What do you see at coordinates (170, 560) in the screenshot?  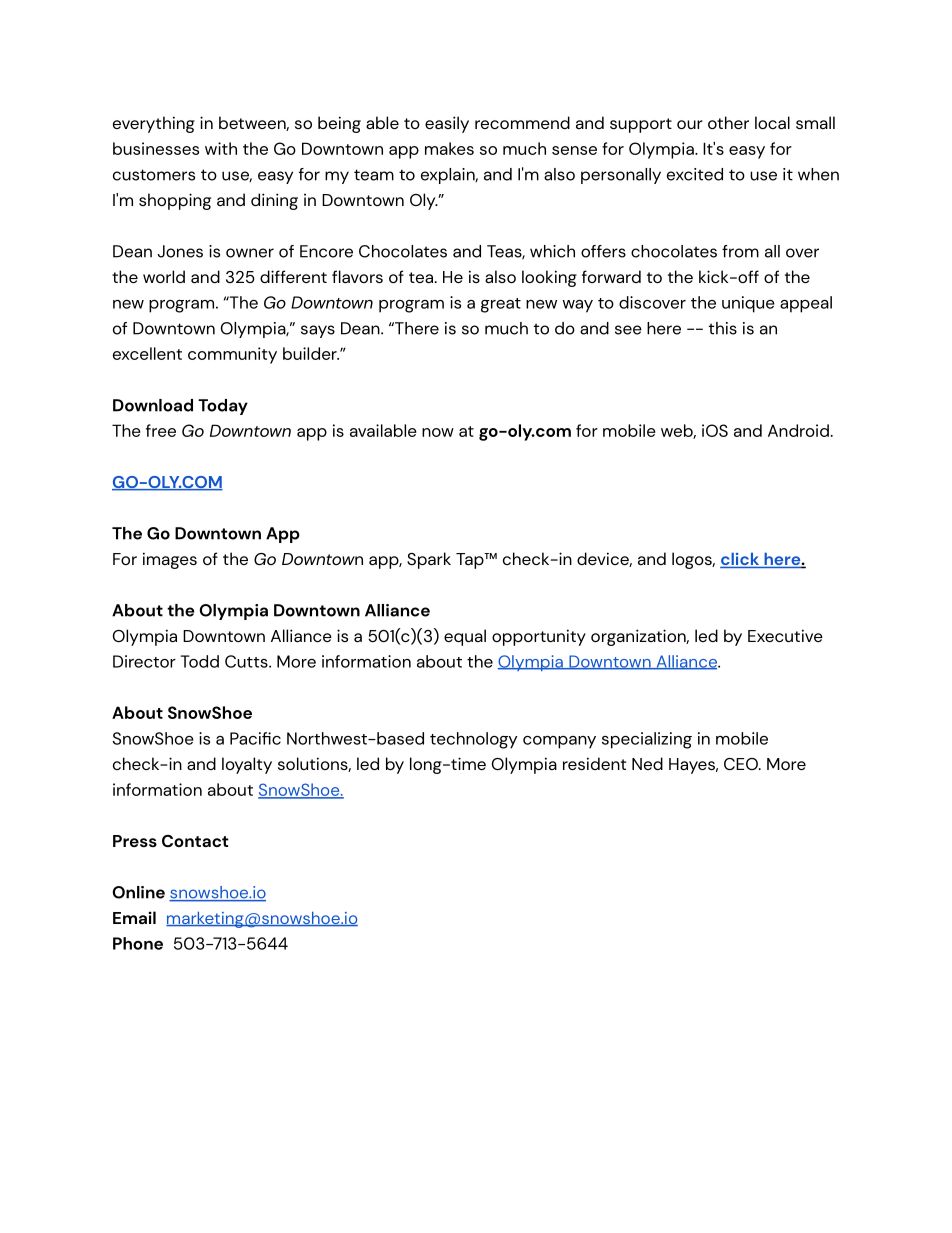 I see `images` at bounding box center [170, 560].
